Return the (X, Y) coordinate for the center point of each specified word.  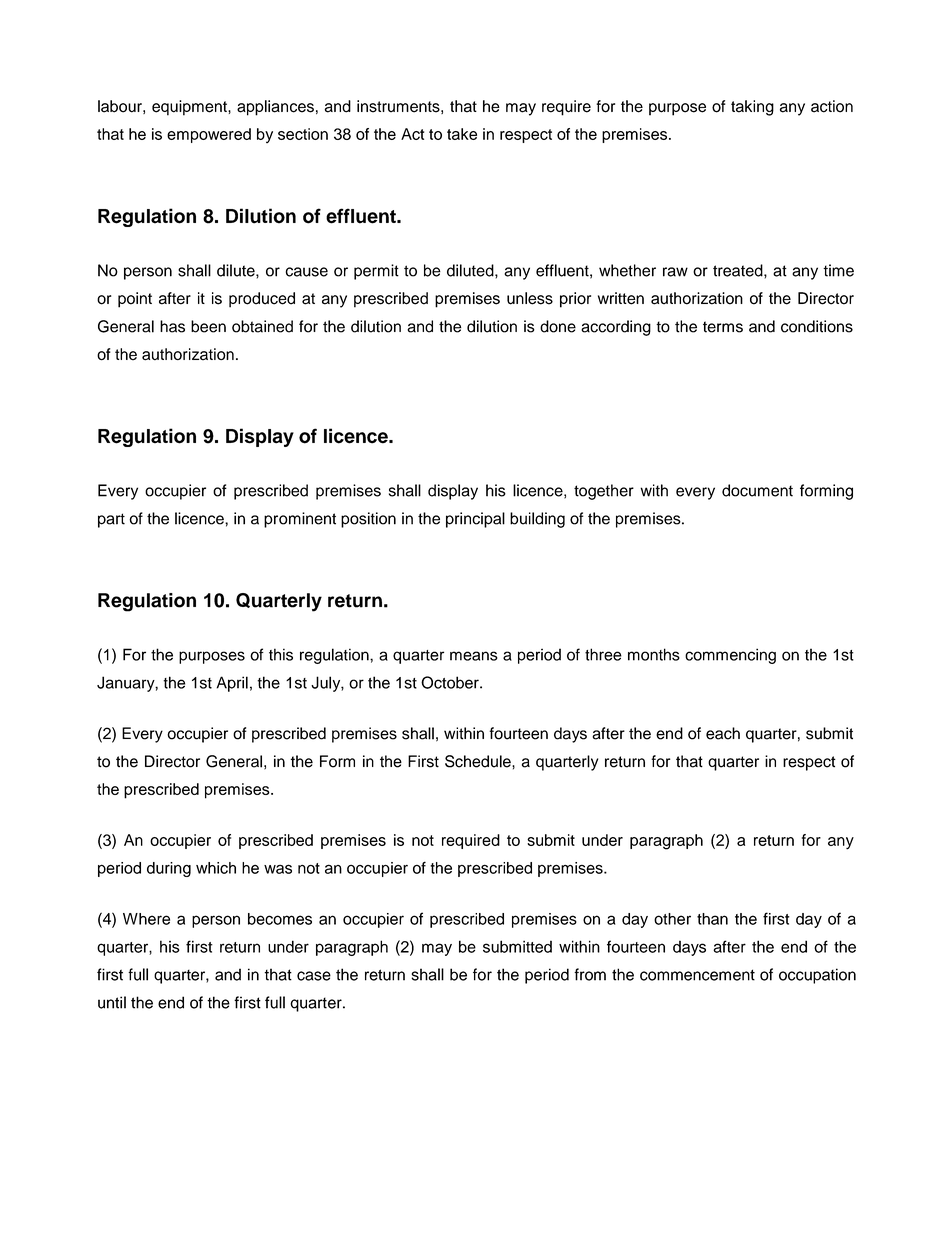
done (558, 326)
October (451, 682)
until (112, 1002)
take (462, 134)
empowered (209, 135)
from (590, 974)
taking (752, 108)
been (208, 326)
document (757, 490)
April (232, 684)
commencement (697, 975)
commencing (730, 656)
